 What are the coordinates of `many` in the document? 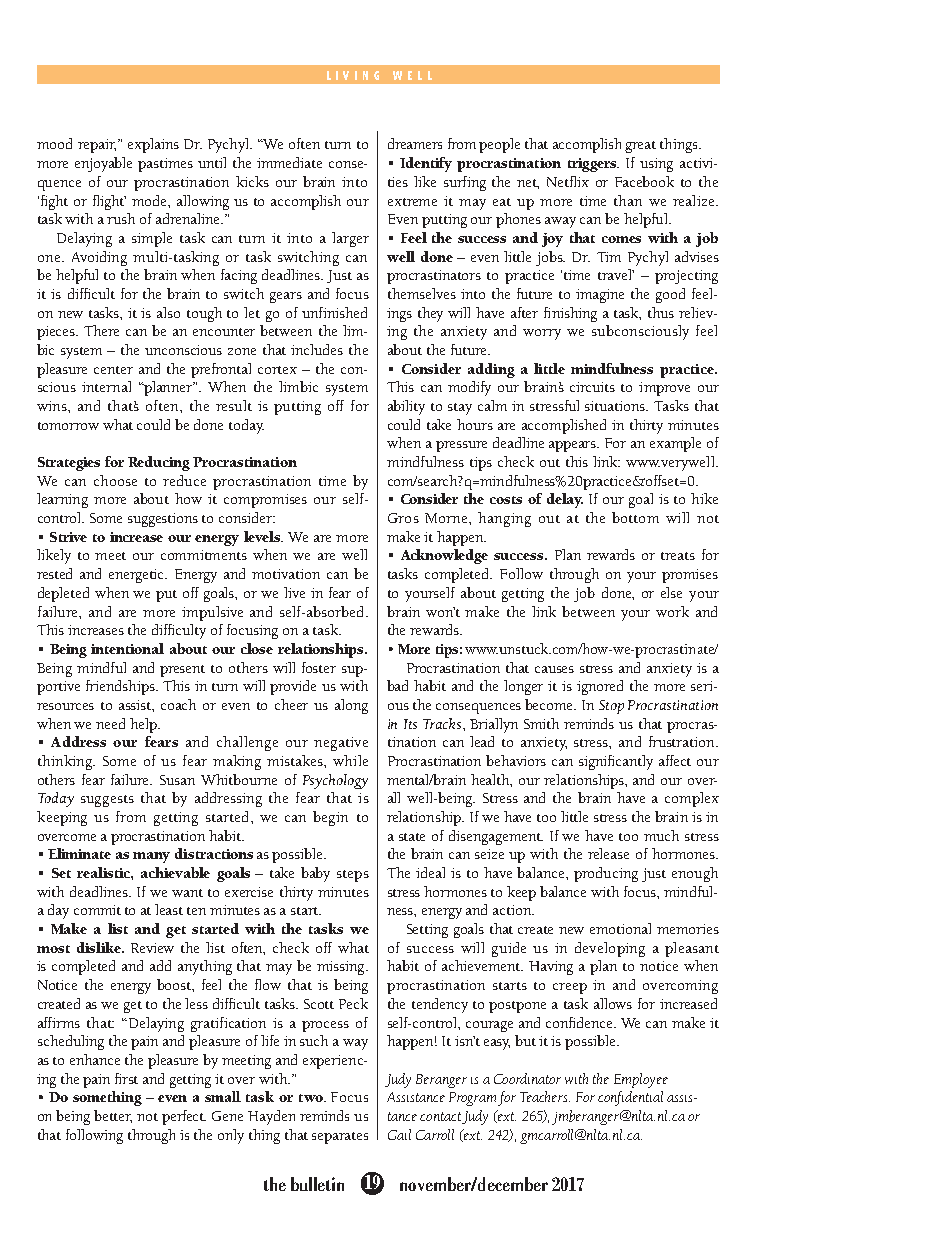 It's located at (151, 857).
